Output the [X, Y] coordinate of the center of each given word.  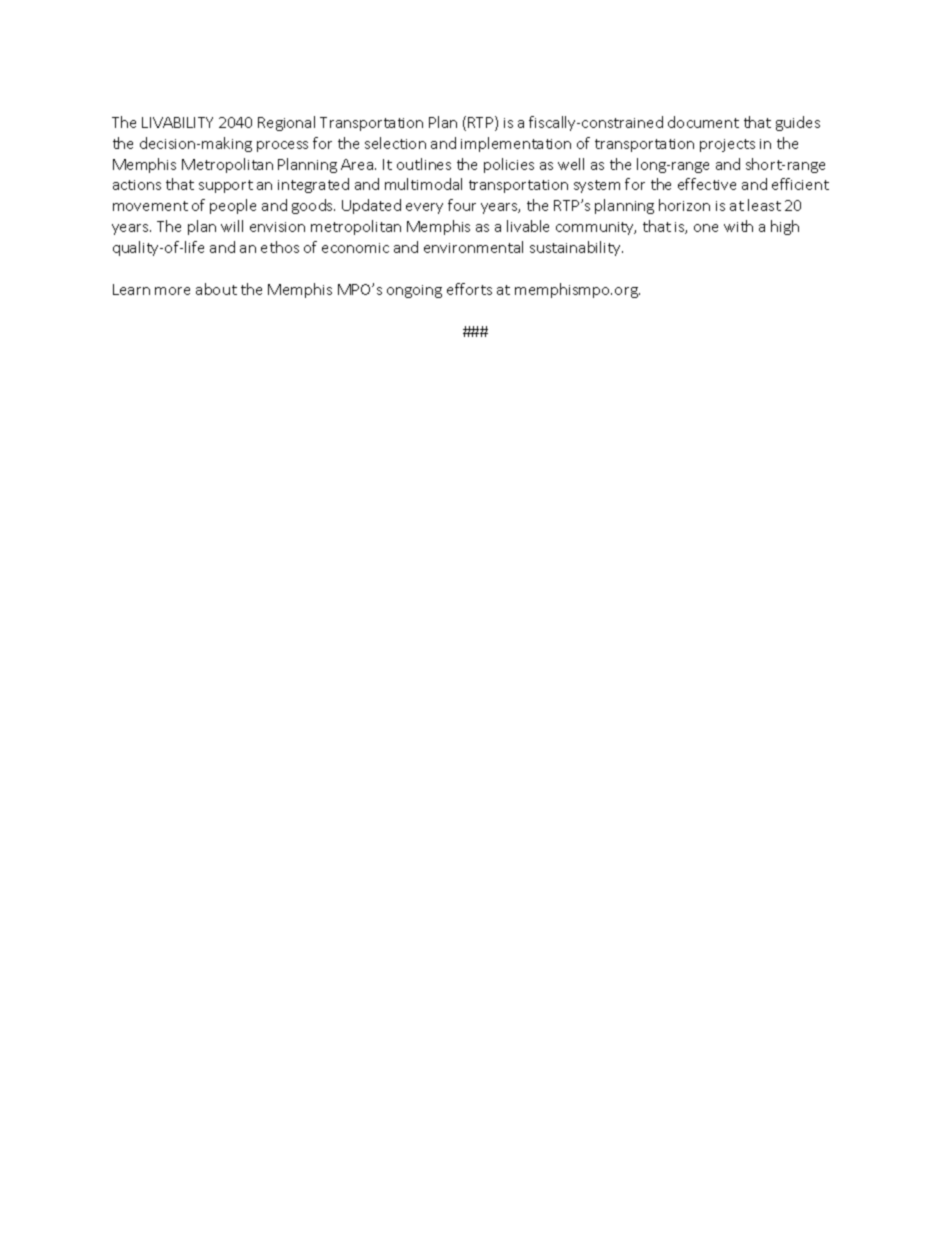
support [226, 186]
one [706, 228]
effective [707, 184]
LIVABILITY [177, 122]
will [232, 226]
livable [528, 226]
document [703, 122]
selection [395, 143]
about [216, 289]
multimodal [423, 184]
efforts [469, 289]
